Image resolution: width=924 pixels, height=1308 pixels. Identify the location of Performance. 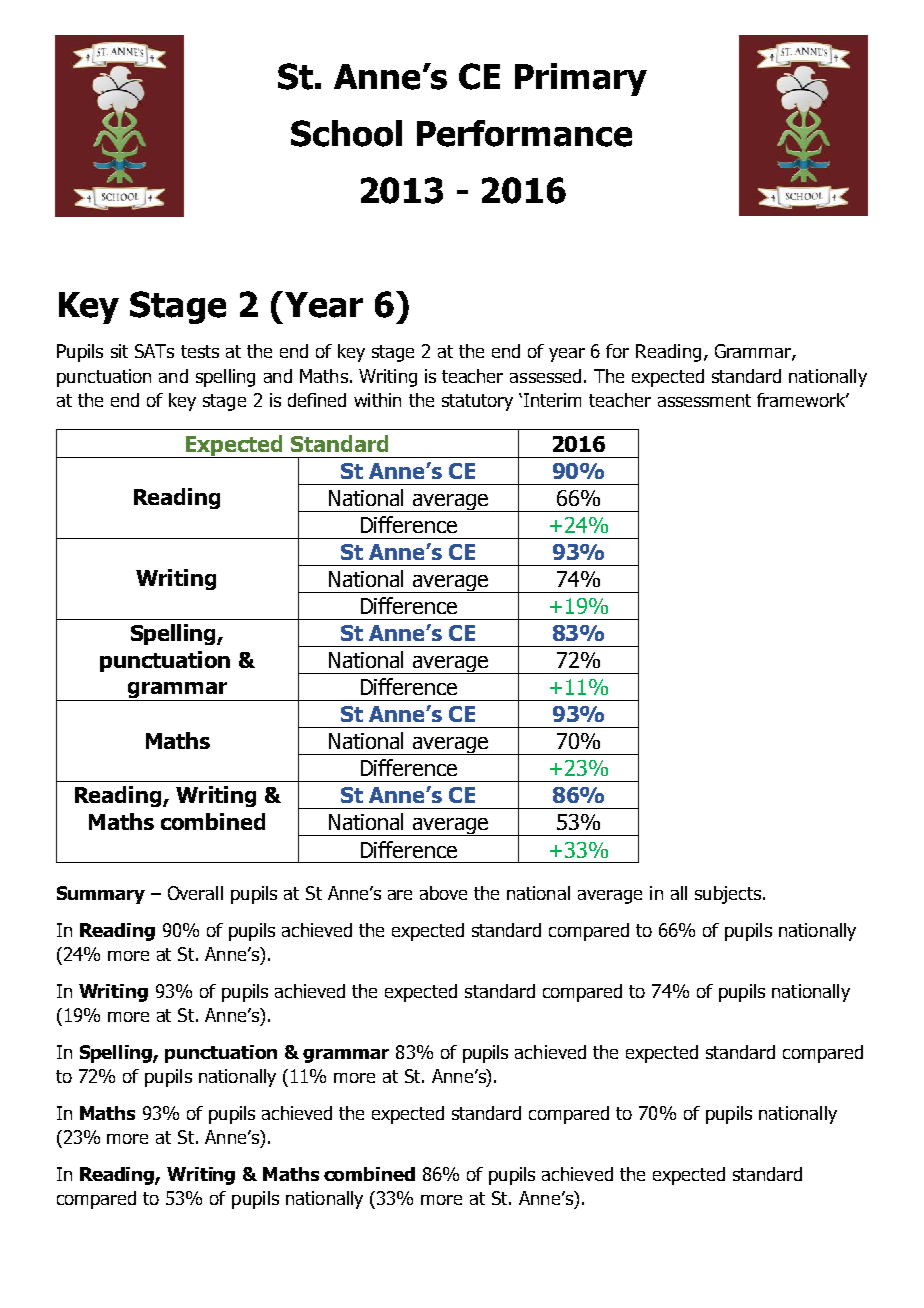
(524, 133).
